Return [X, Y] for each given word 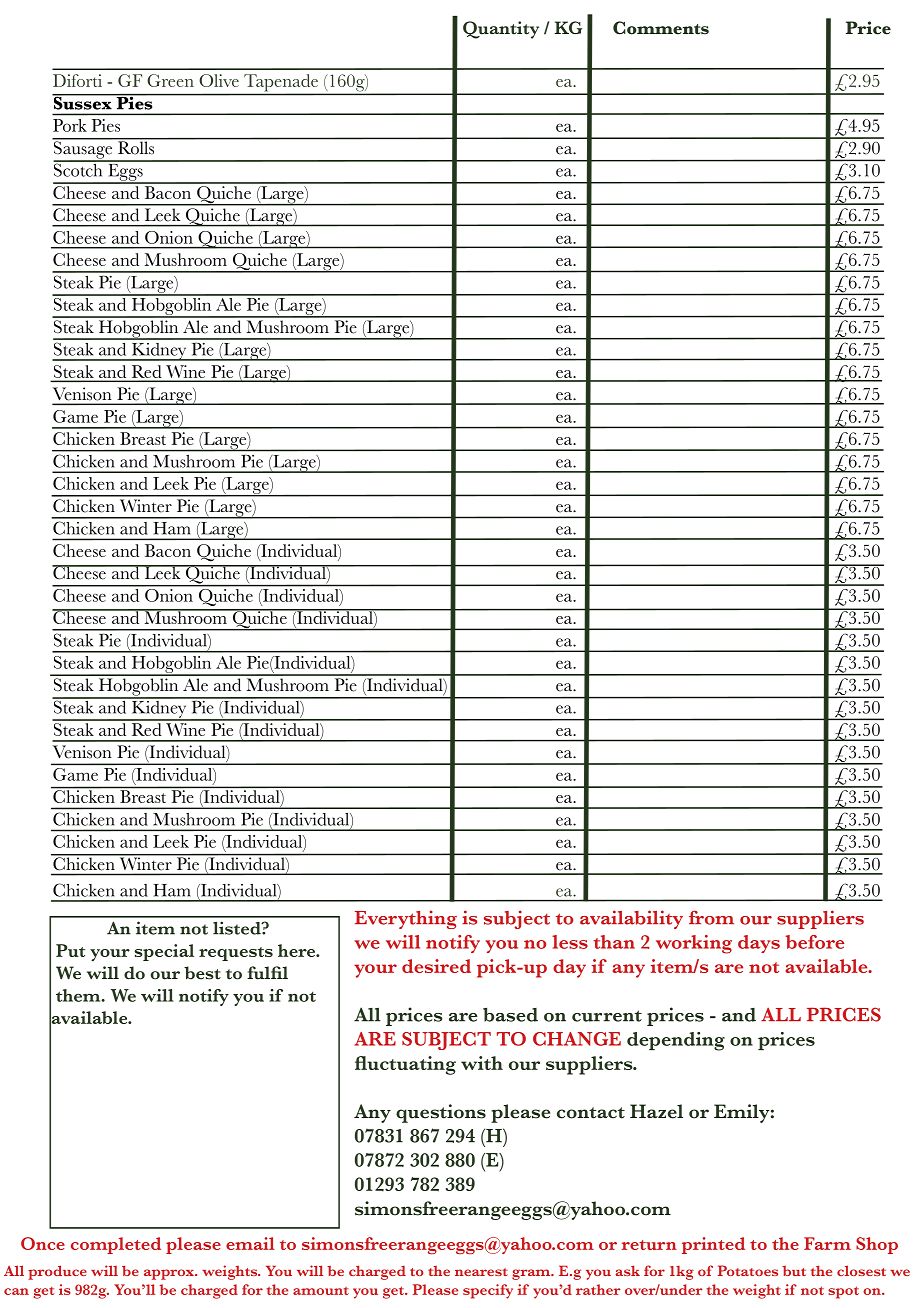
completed [116, 1245]
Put [70, 950]
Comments [661, 28]
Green [170, 80]
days [759, 944]
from [711, 917]
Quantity [501, 30]
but [794, 1271]
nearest [481, 1272]
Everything [406, 919]
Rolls [136, 147]
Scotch [79, 169]
